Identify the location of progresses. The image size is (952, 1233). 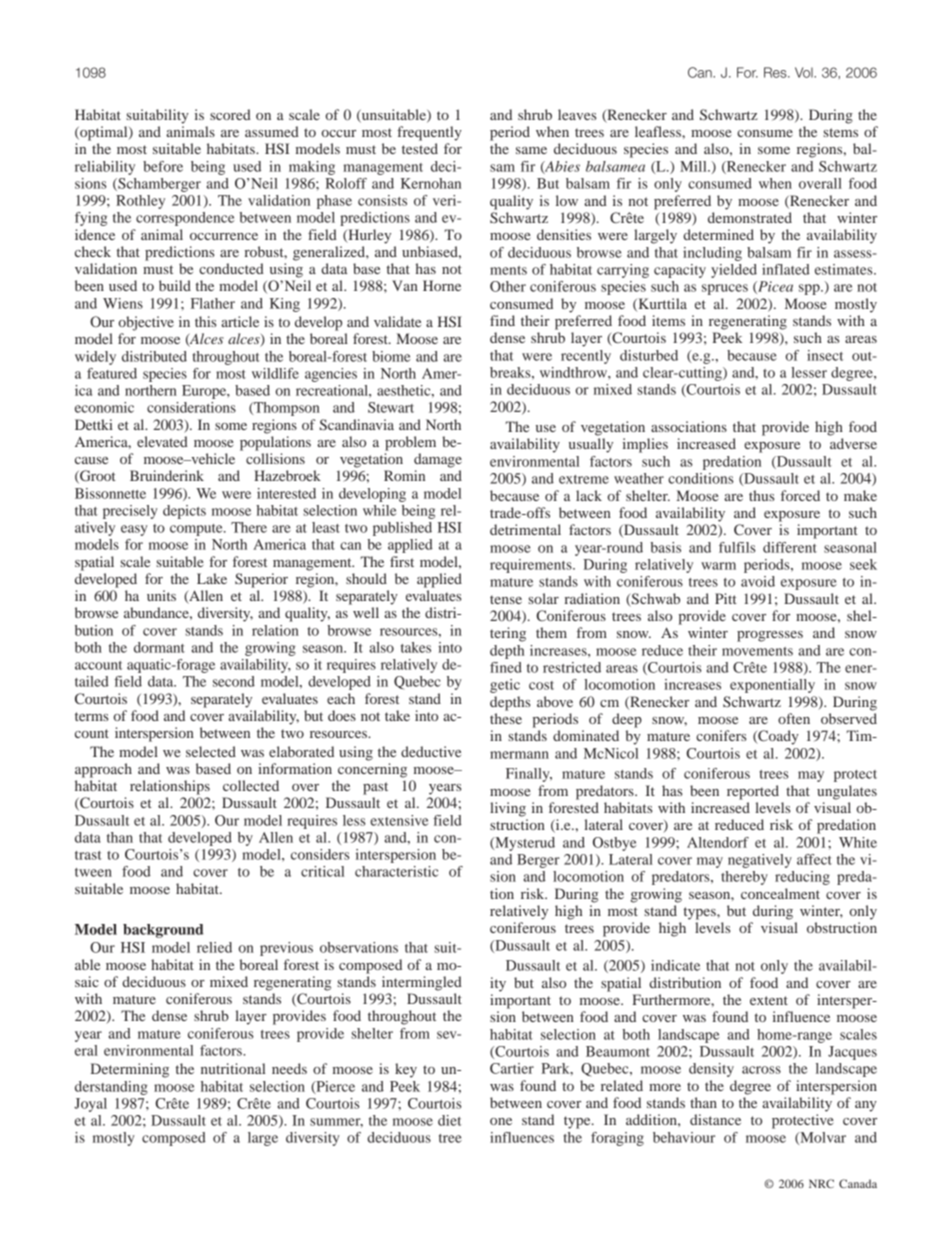
(770, 636).
